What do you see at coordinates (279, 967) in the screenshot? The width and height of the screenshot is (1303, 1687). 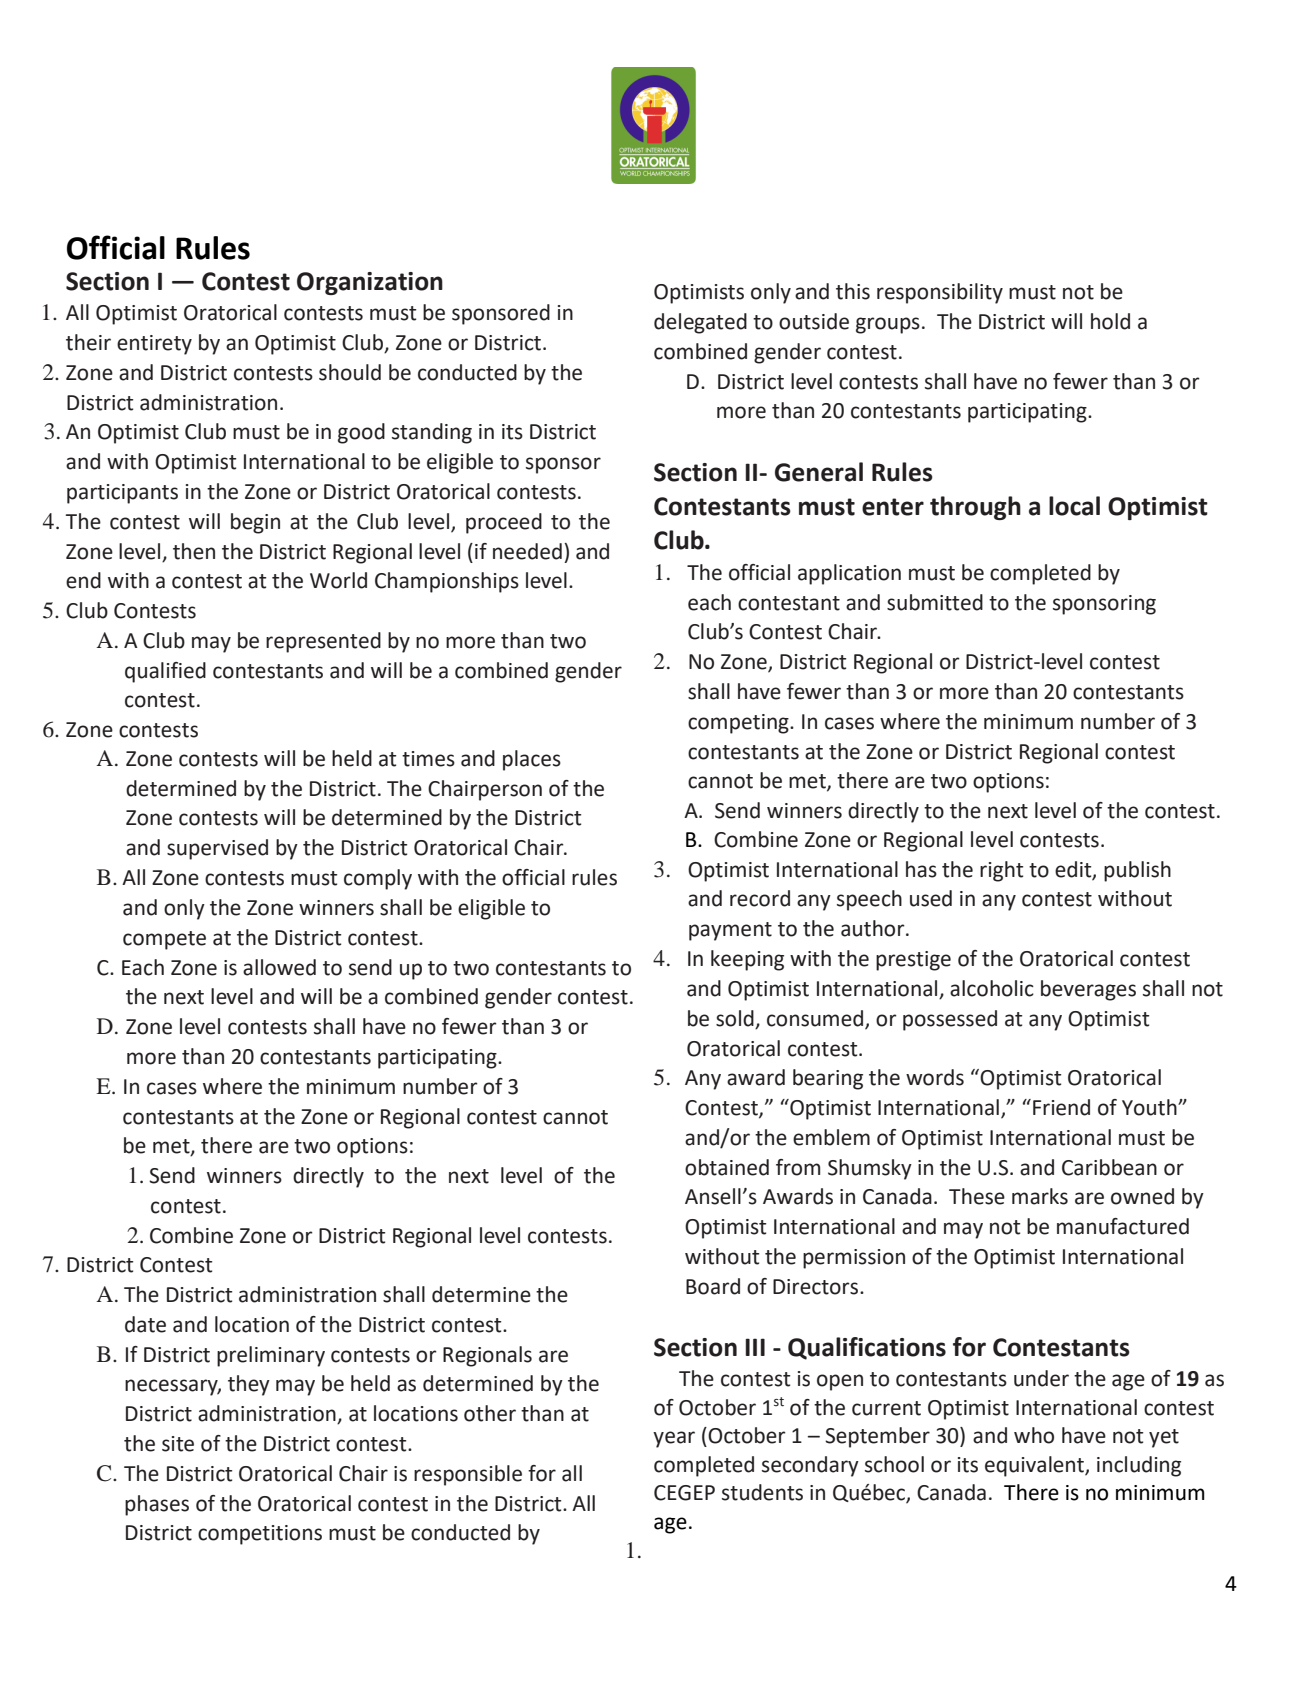 I see `allowed` at bounding box center [279, 967].
